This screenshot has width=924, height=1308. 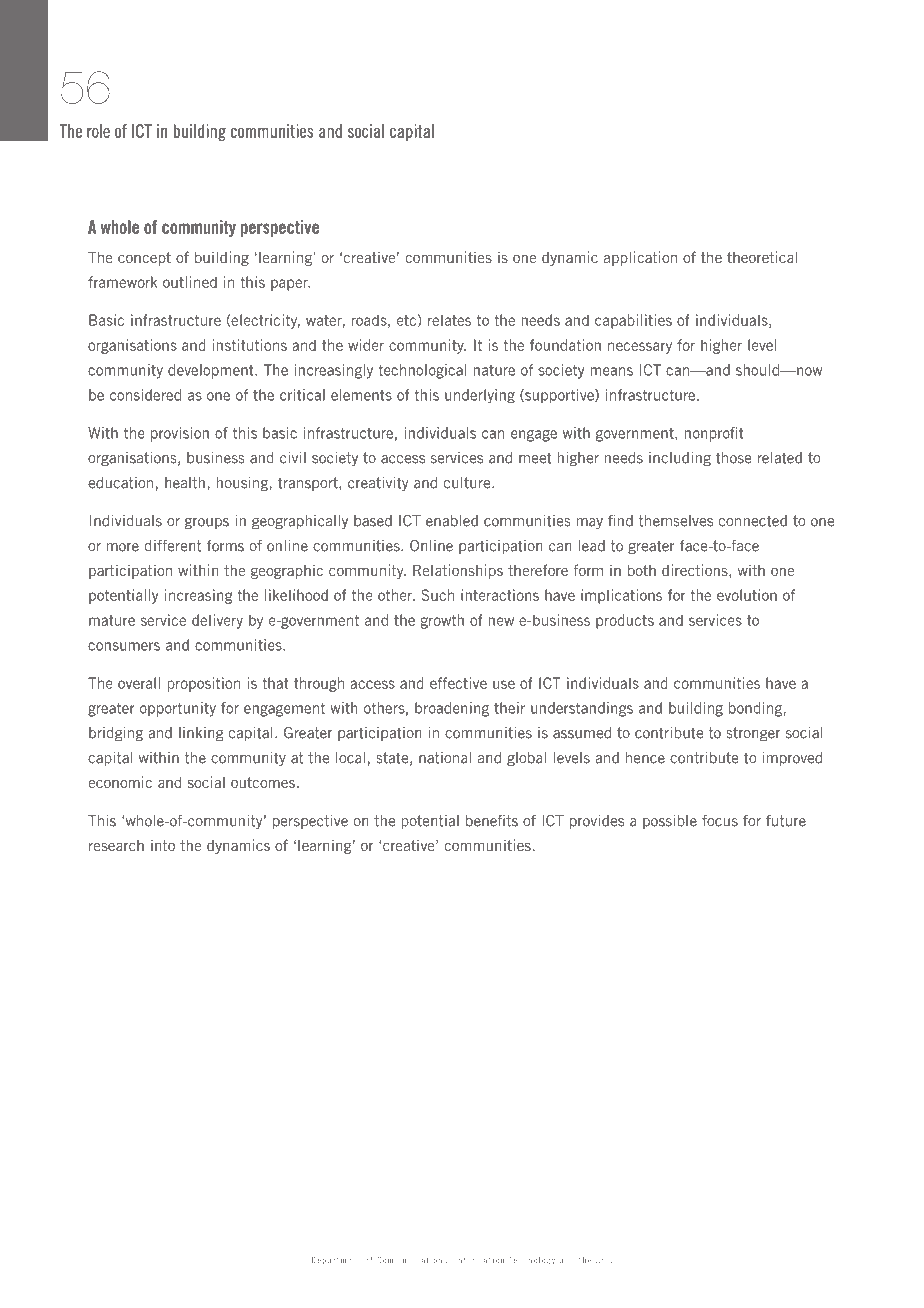 What do you see at coordinates (762, 257) in the screenshot?
I see `theoretical` at bounding box center [762, 257].
